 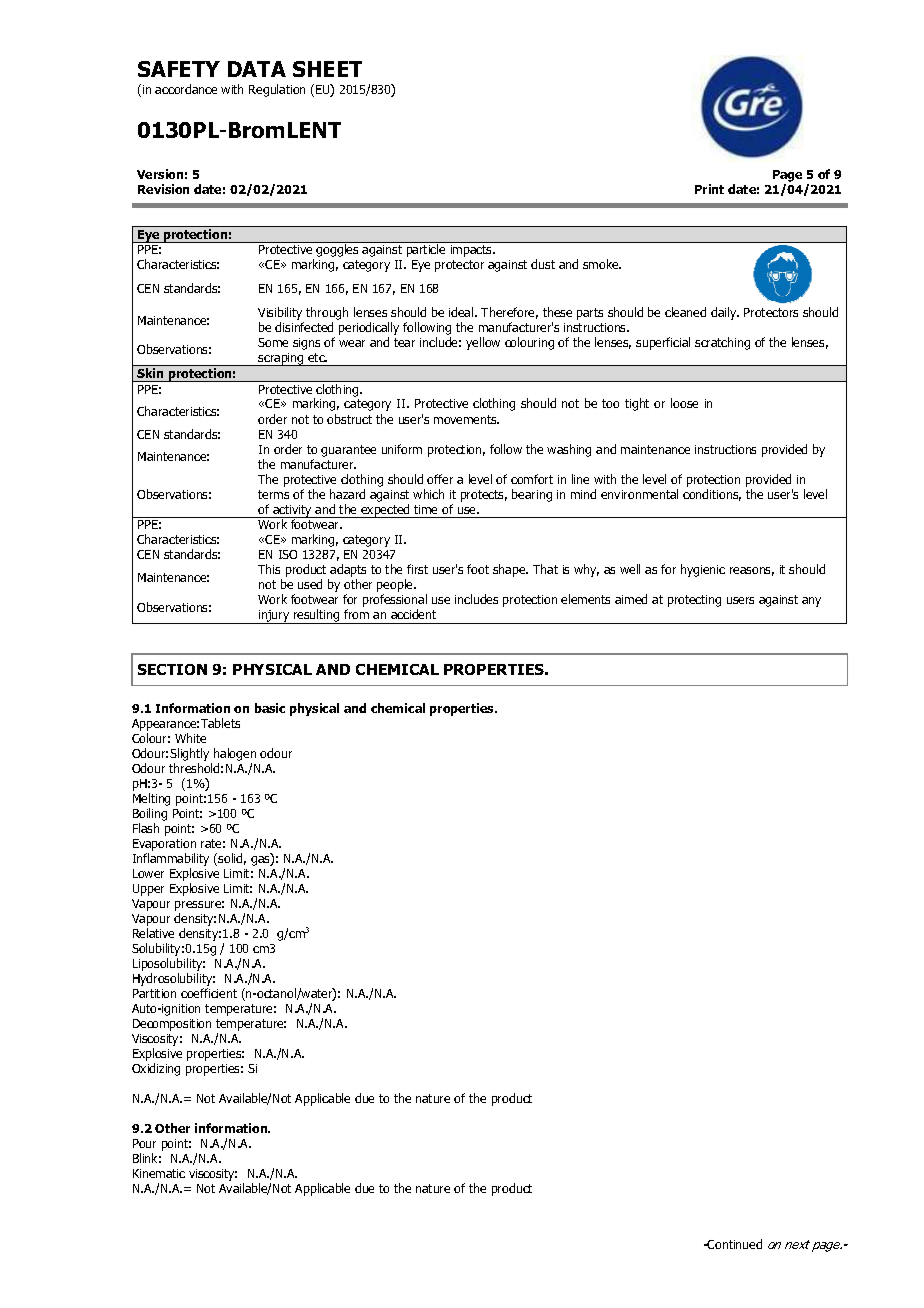 What do you see at coordinates (709, 189) in the page?
I see `Print` at bounding box center [709, 189].
